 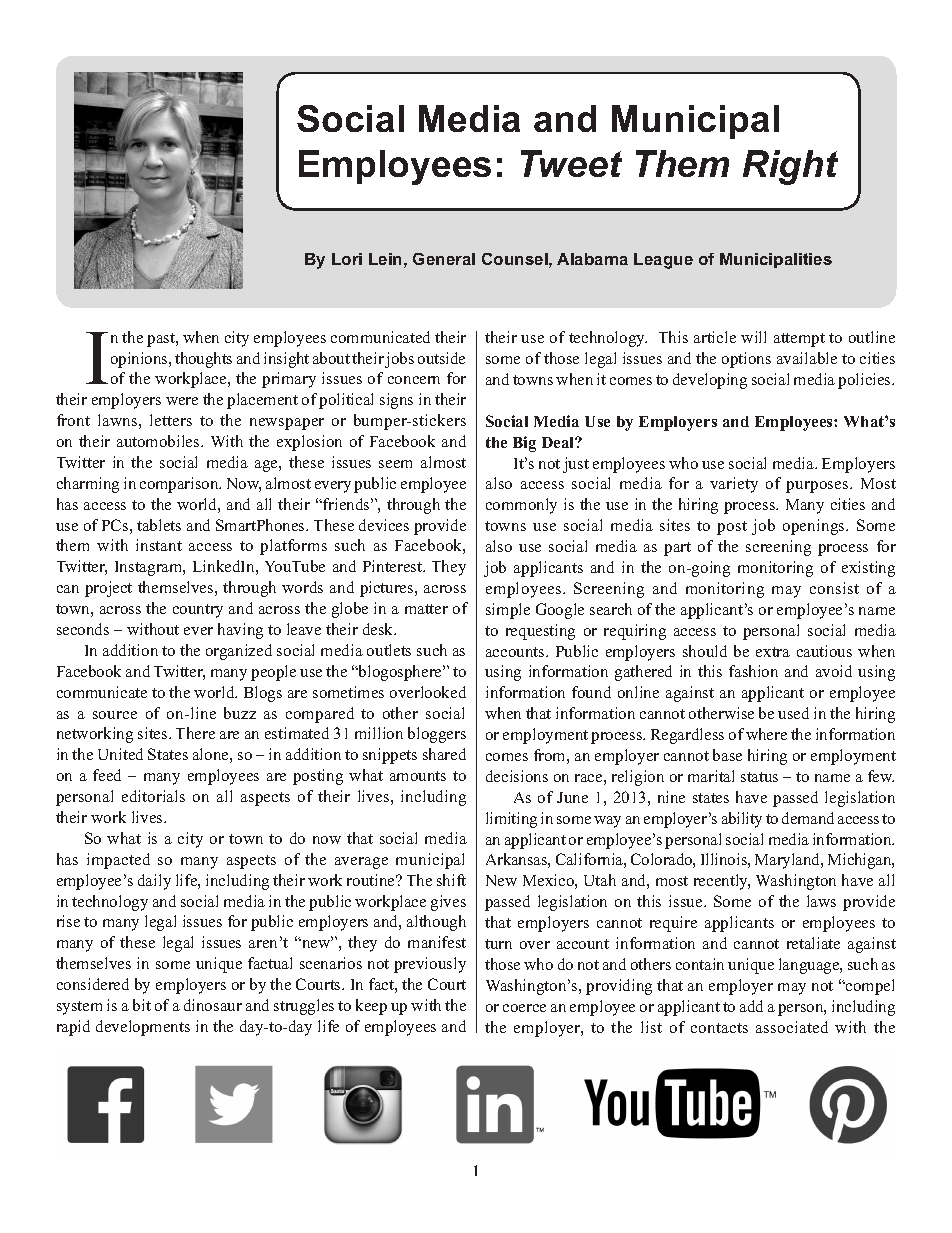 I want to click on country, so click(x=198, y=611).
